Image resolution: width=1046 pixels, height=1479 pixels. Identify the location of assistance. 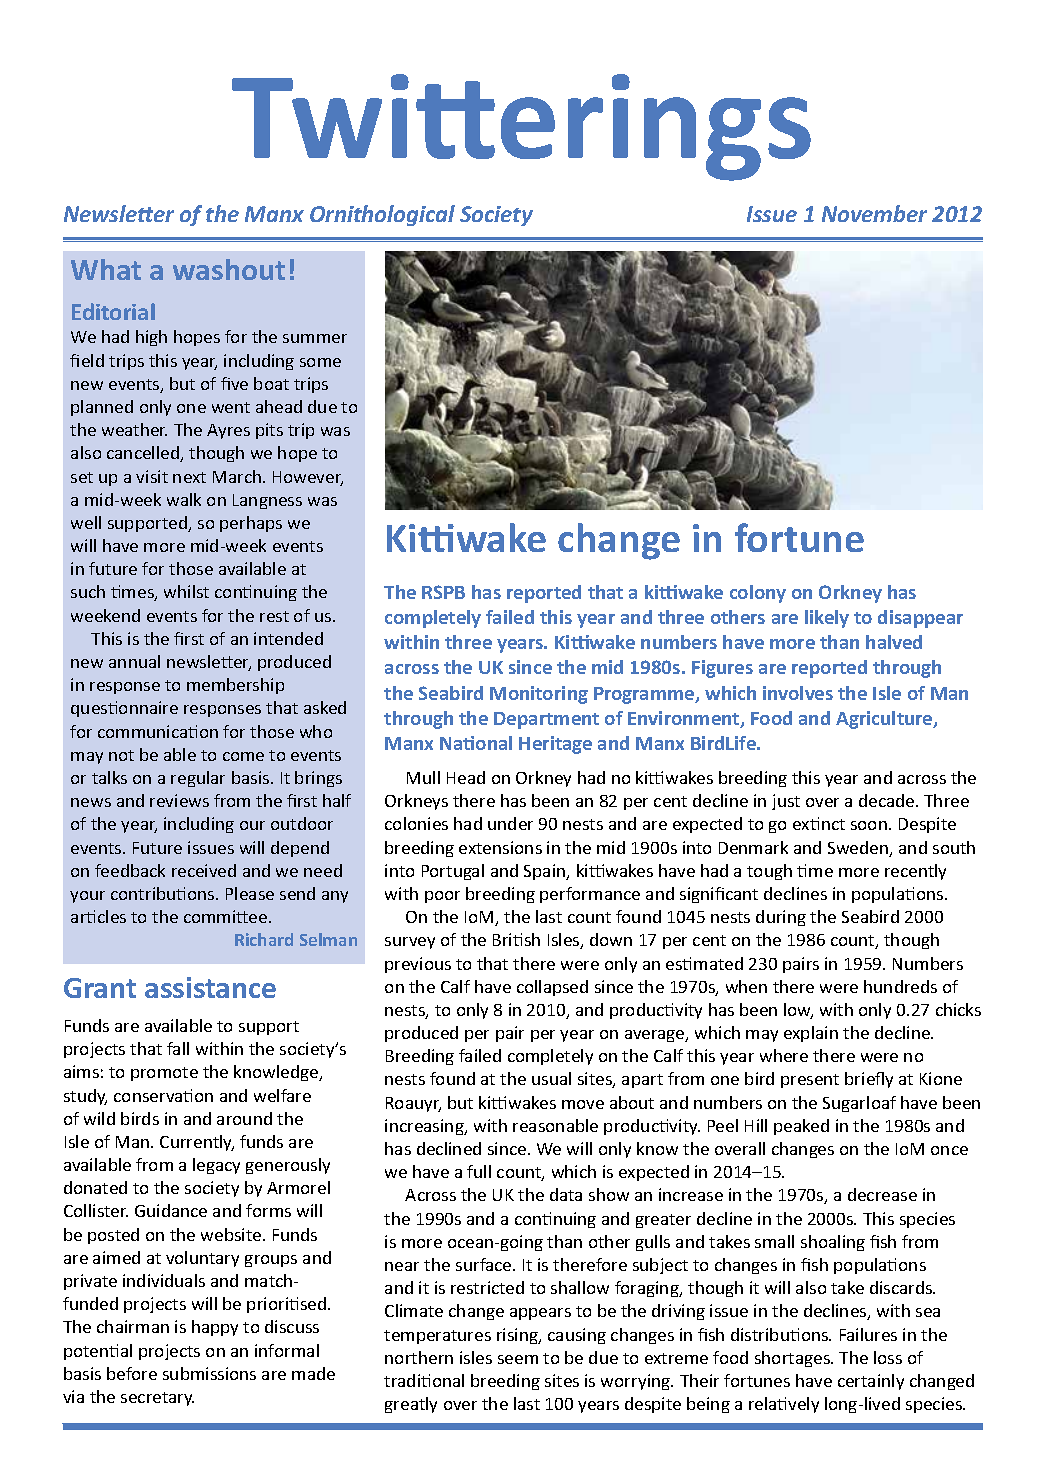
(210, 987).
